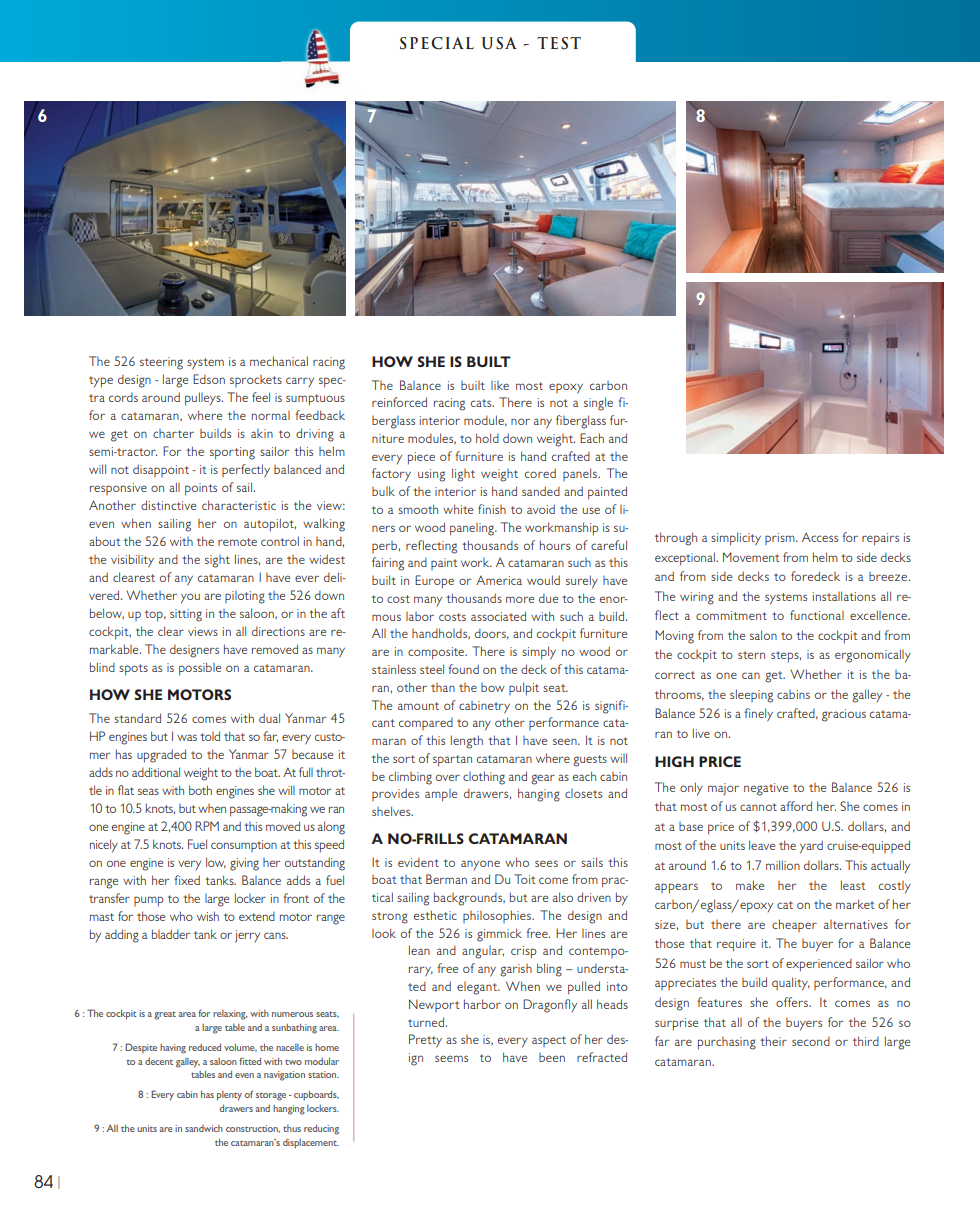 The image size is (980, 1226). Describe the element at coordinates (500, 385) in the page. I see `like` at that location.
